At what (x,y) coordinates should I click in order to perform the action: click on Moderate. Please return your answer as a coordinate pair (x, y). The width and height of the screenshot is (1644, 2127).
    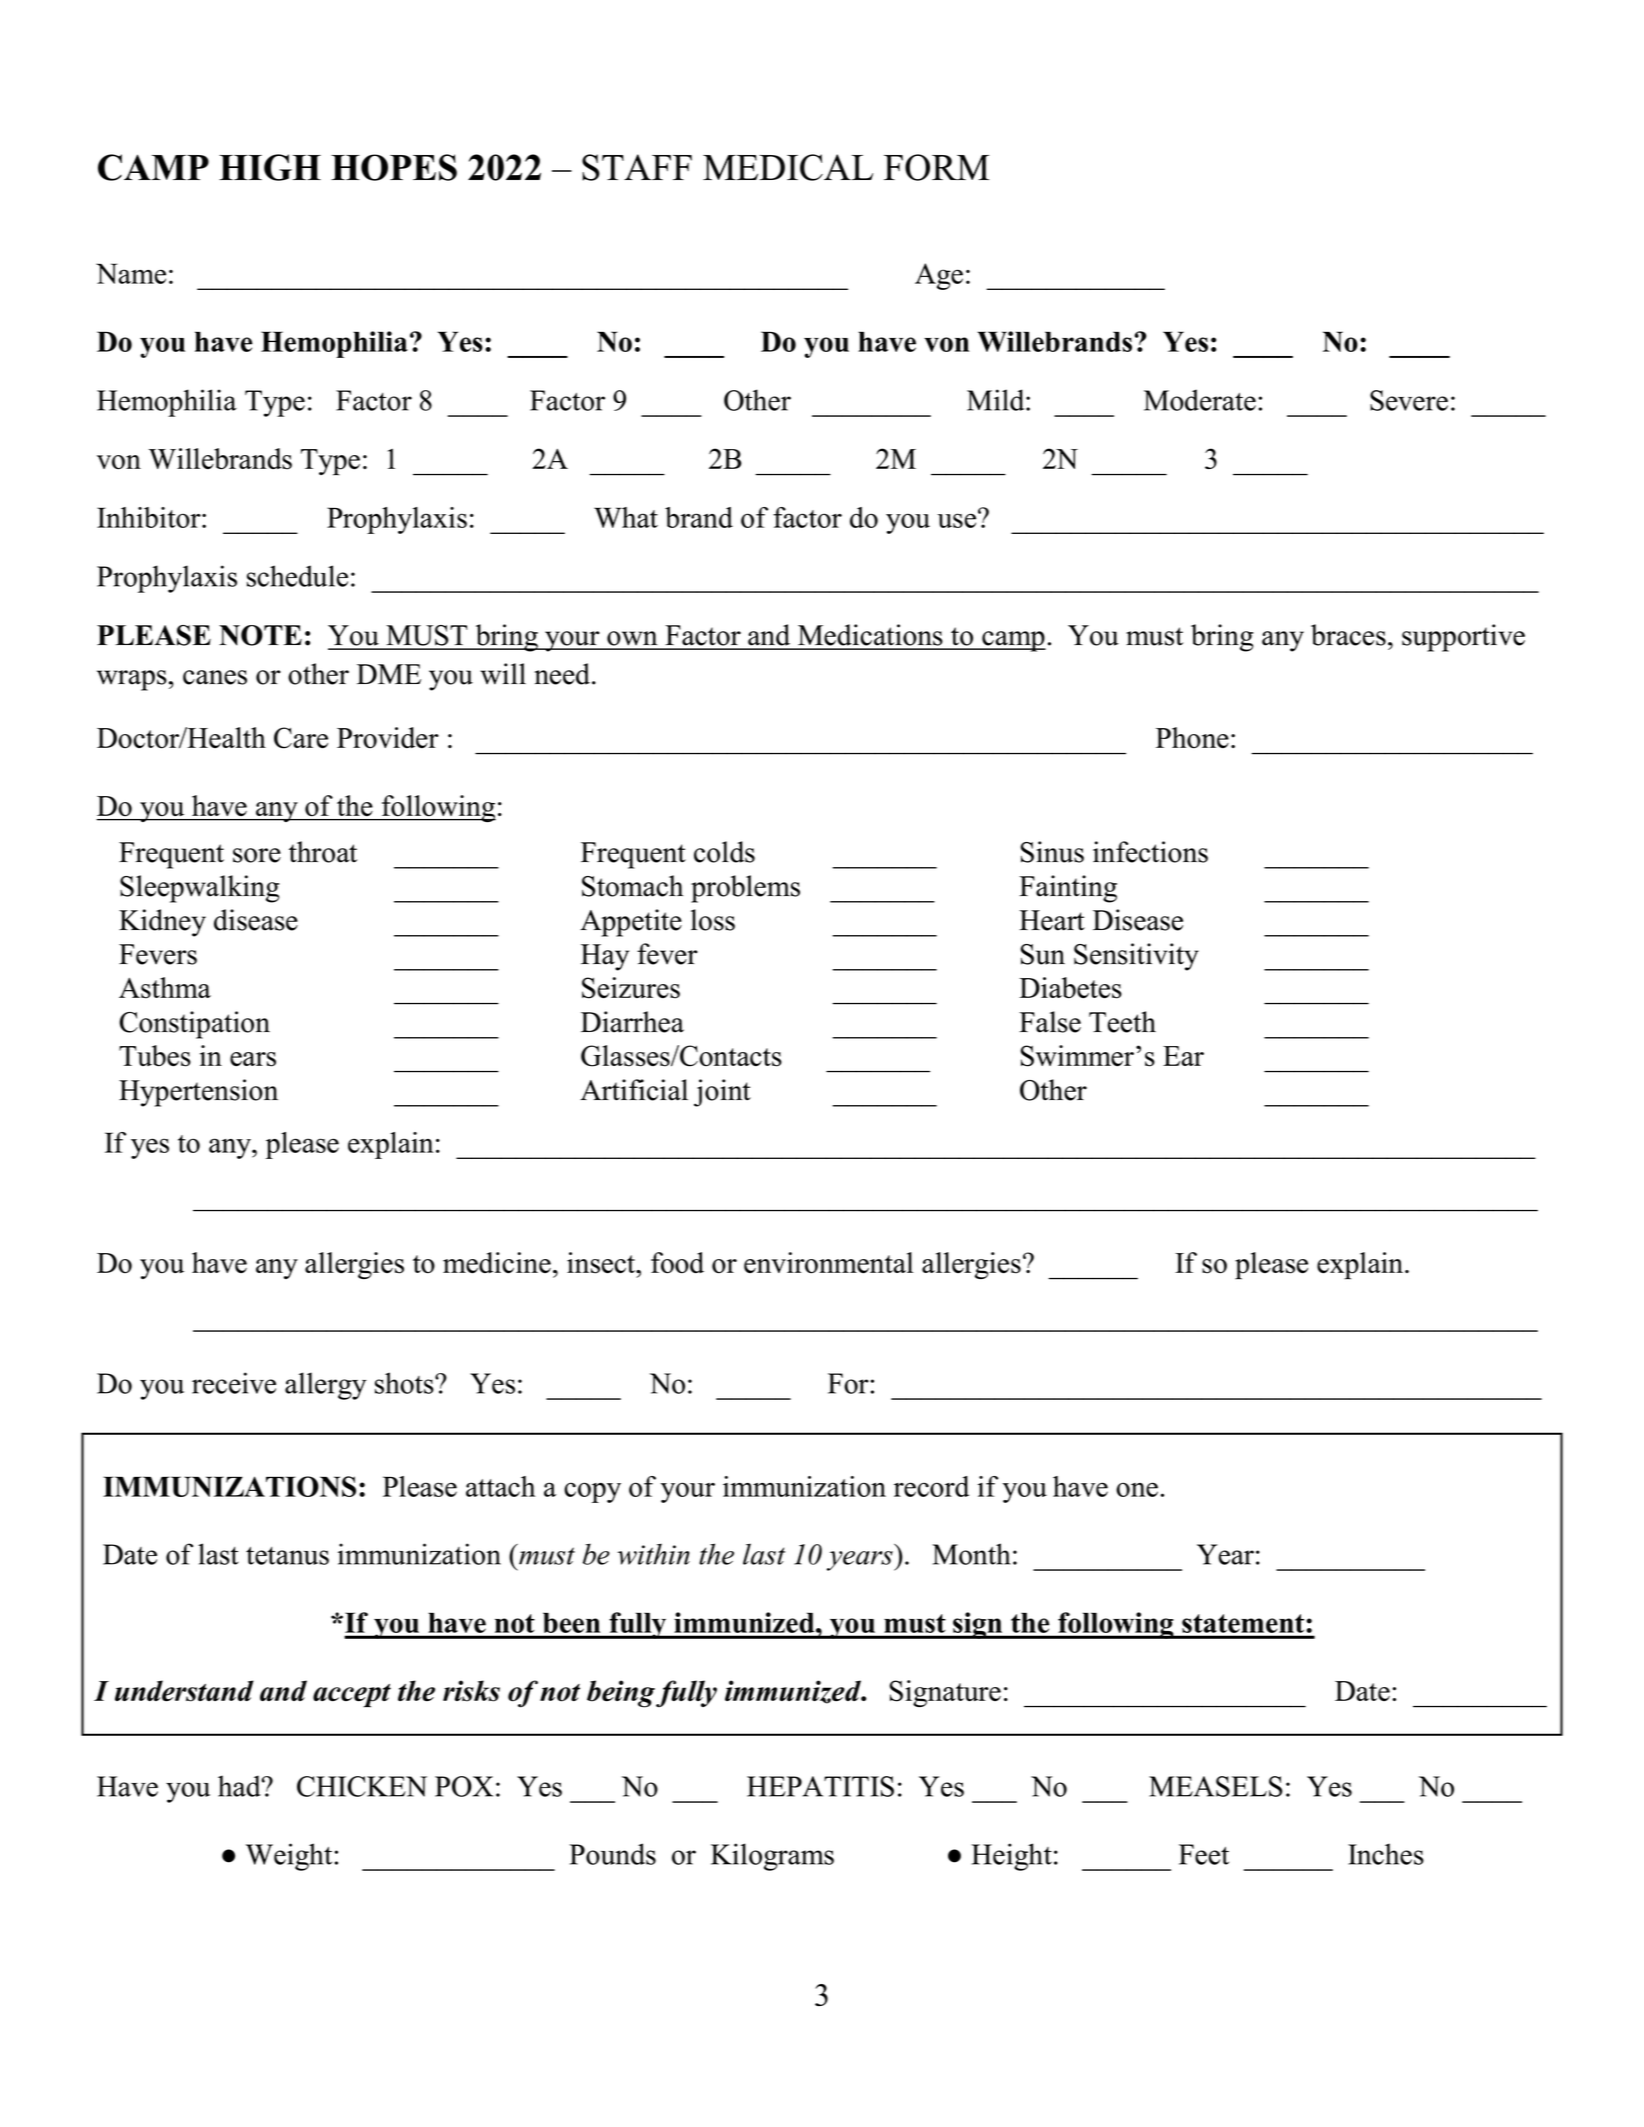
    Looking at the image, I should click on (1200, 400).
